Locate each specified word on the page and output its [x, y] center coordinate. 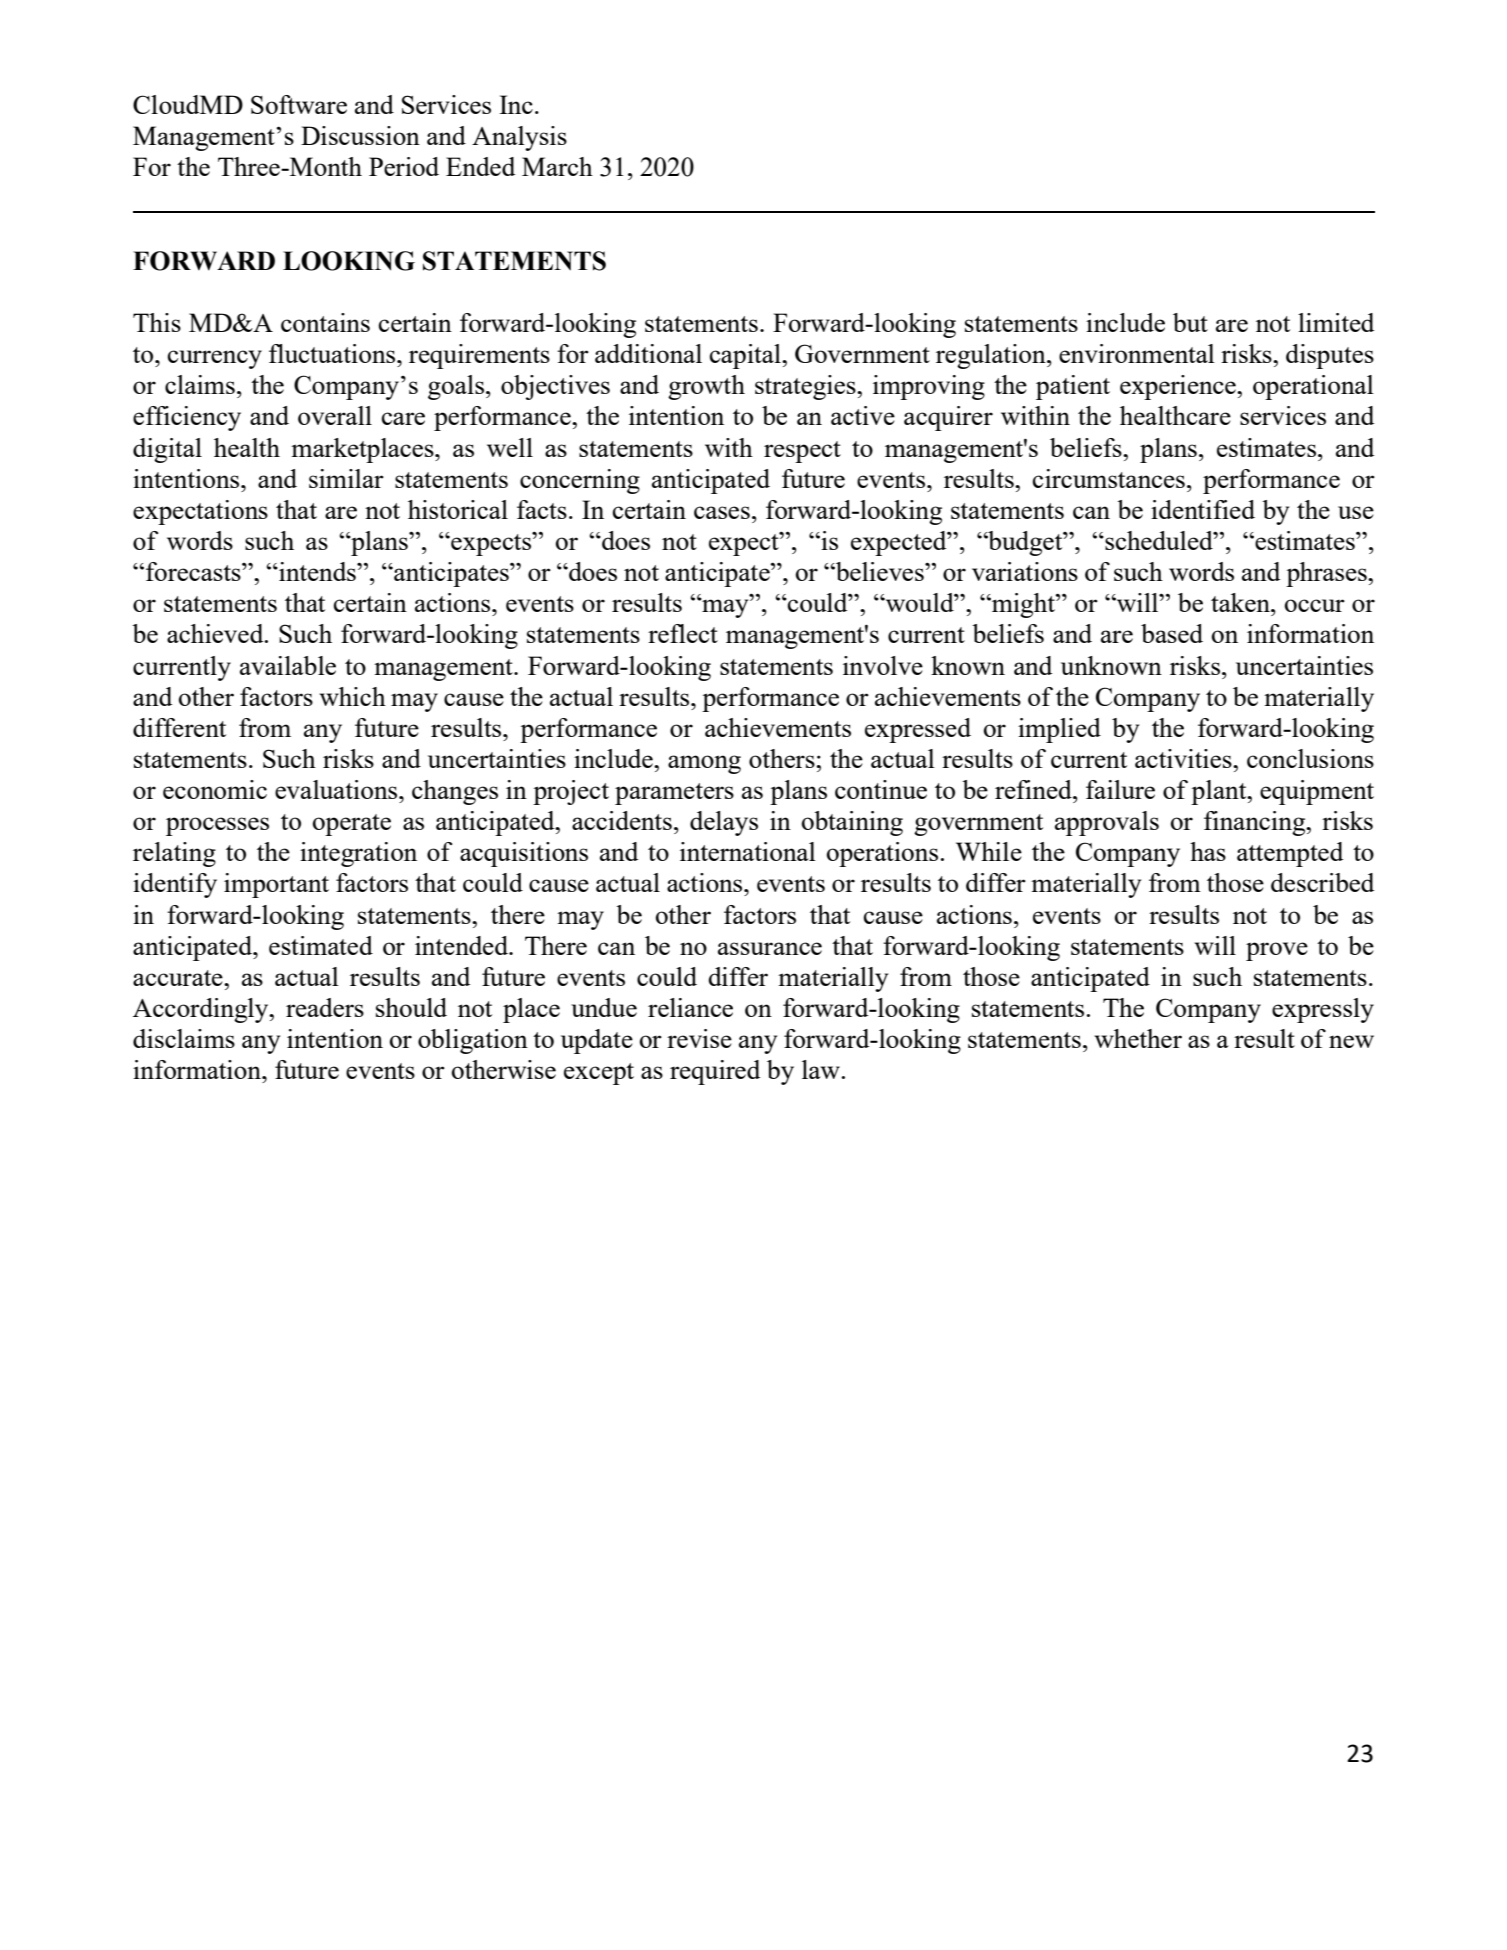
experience [1179, 387]
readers [325, 1007]
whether [1138, 1038]
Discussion [360, 135]
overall [335, 415]
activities [1184, 758]
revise [699, 1038]
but [1190, 322]
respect [802, 452]
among [704, 764]
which [353, 696]
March [557, 166]
